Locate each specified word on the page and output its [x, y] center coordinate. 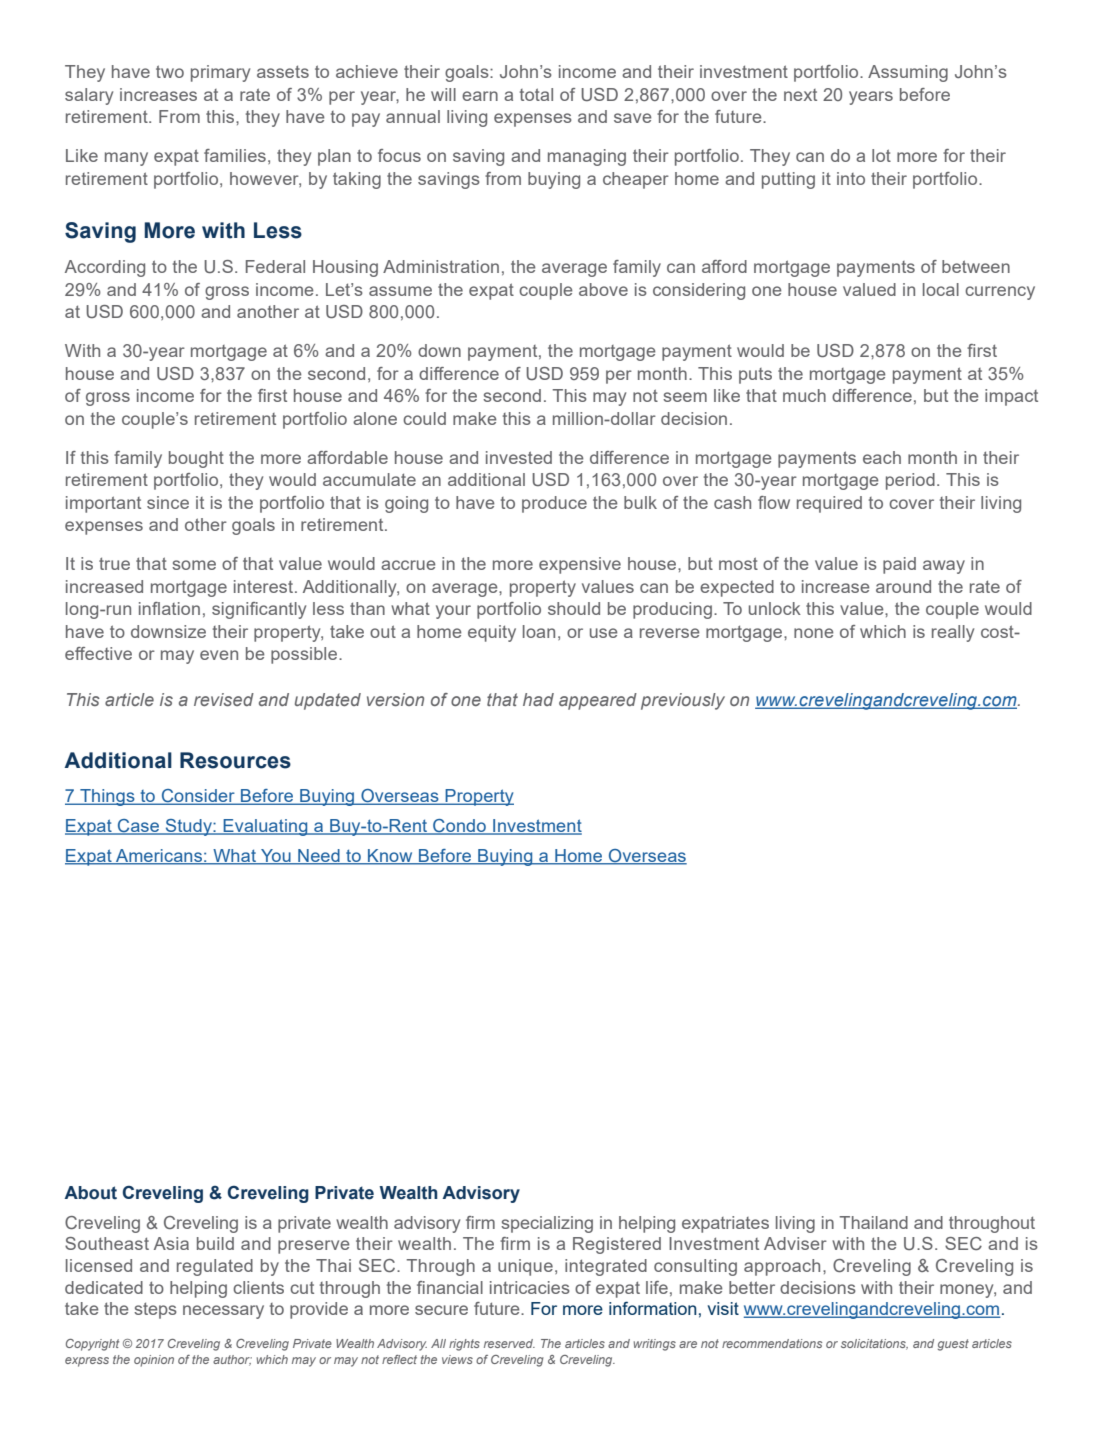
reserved [509, 1343]
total [536, 94]
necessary [223, 1312]
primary [220, 73]
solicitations [874, 1344]
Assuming [908, 73]
